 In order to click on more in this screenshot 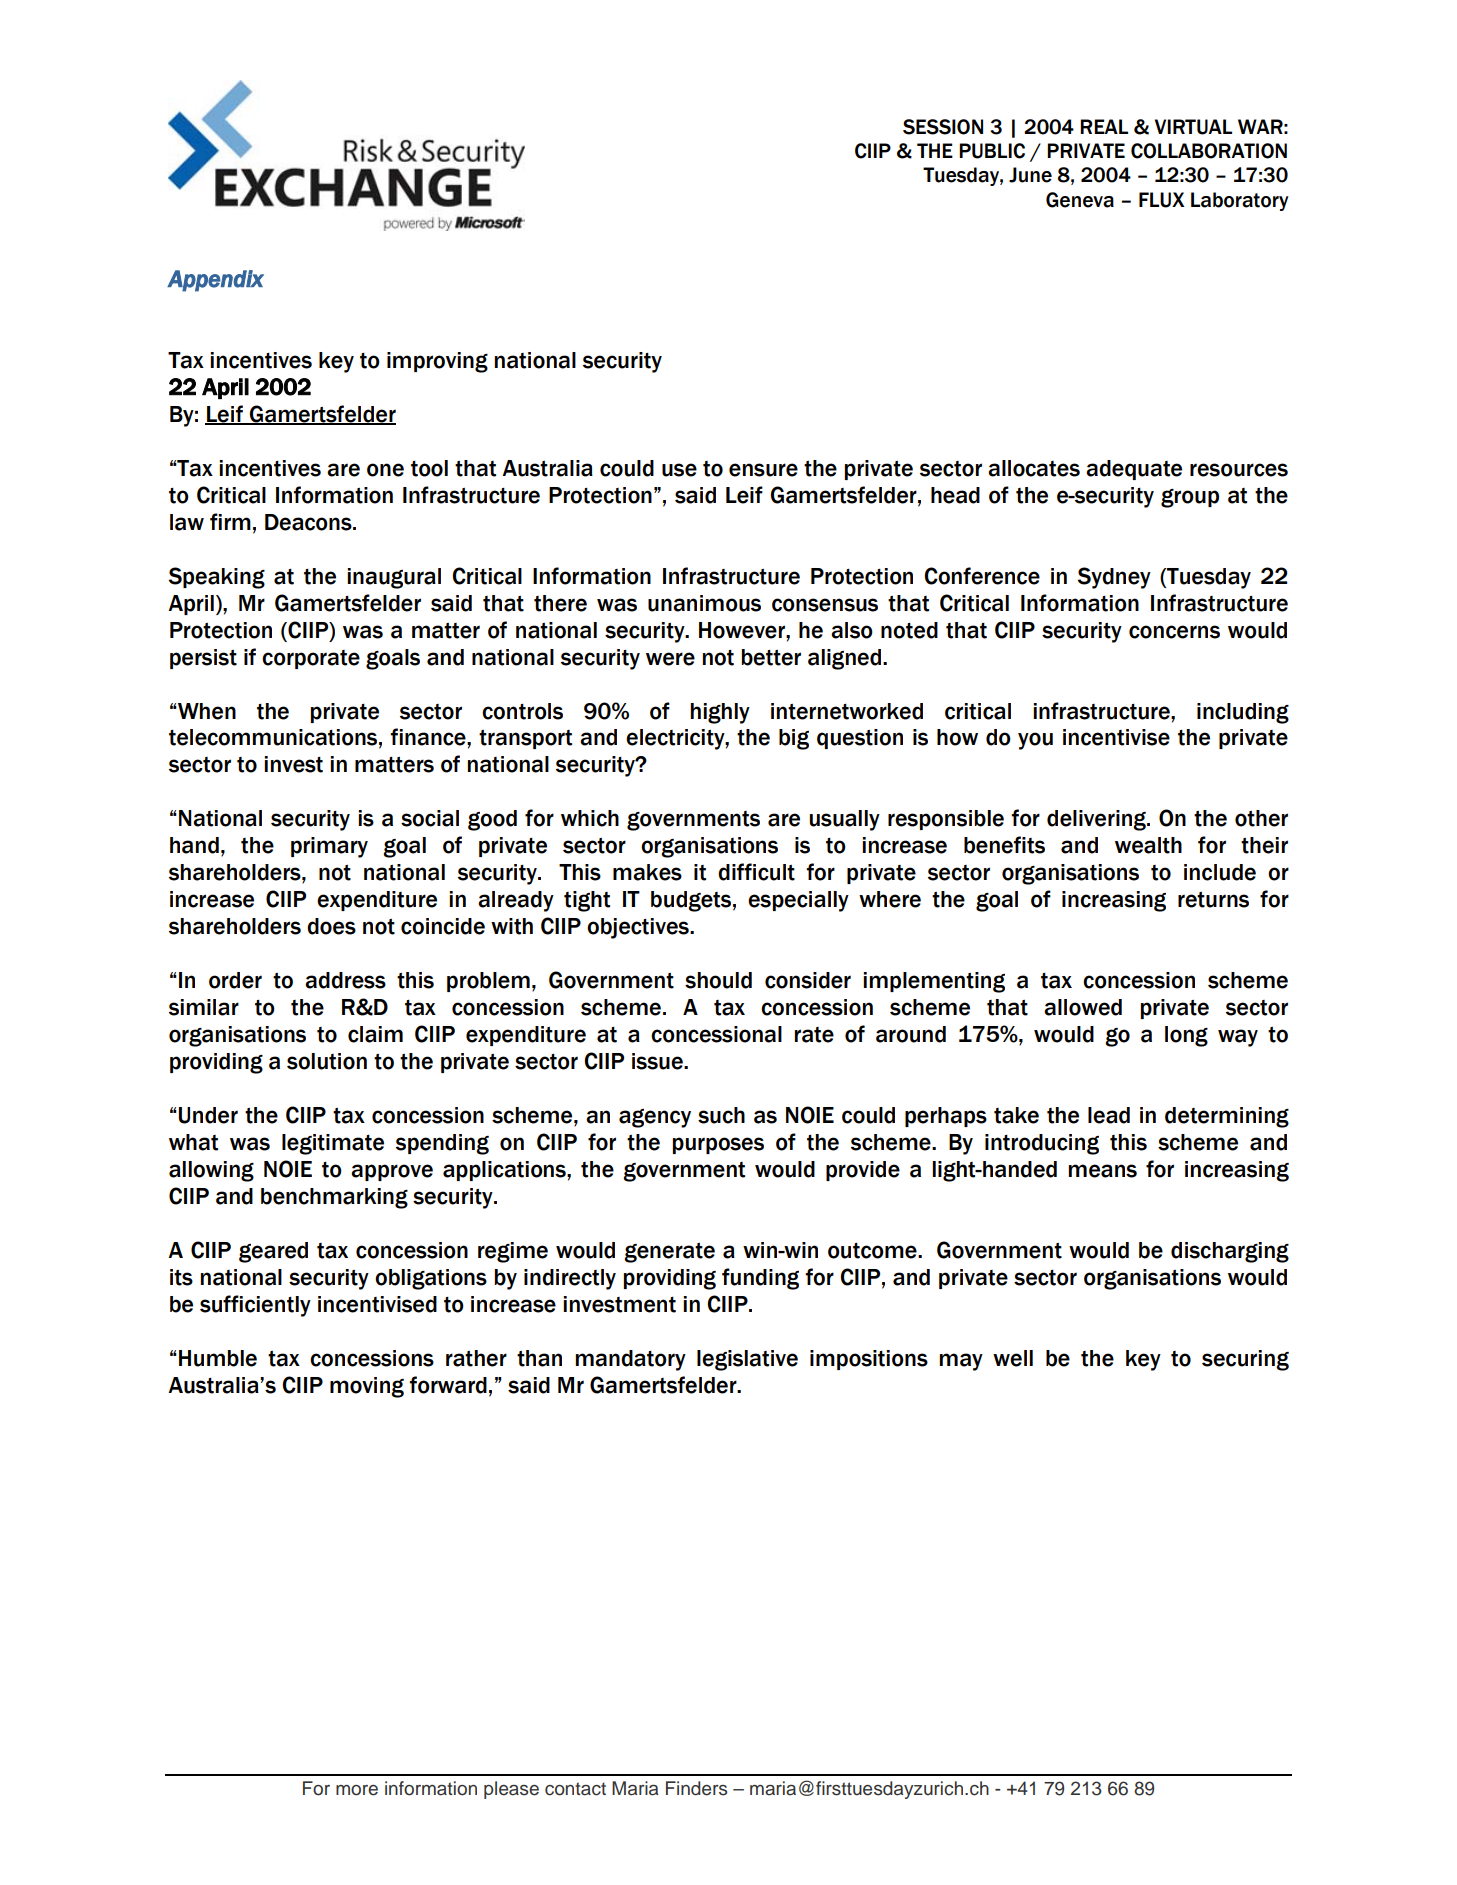, I will do `click(357, 1790)`.
